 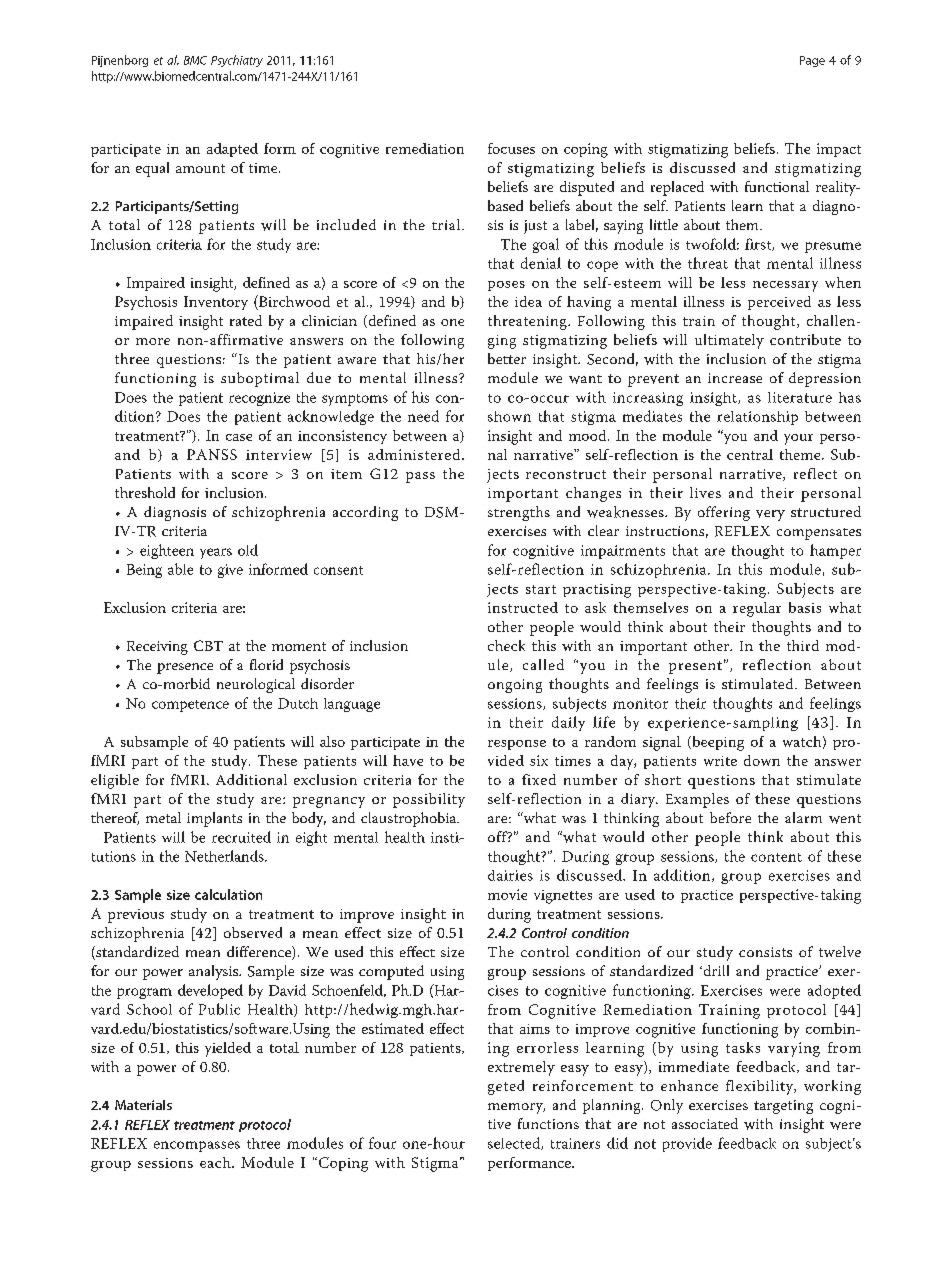 I want to click on Netherlands, so click(x=225, y=856).
